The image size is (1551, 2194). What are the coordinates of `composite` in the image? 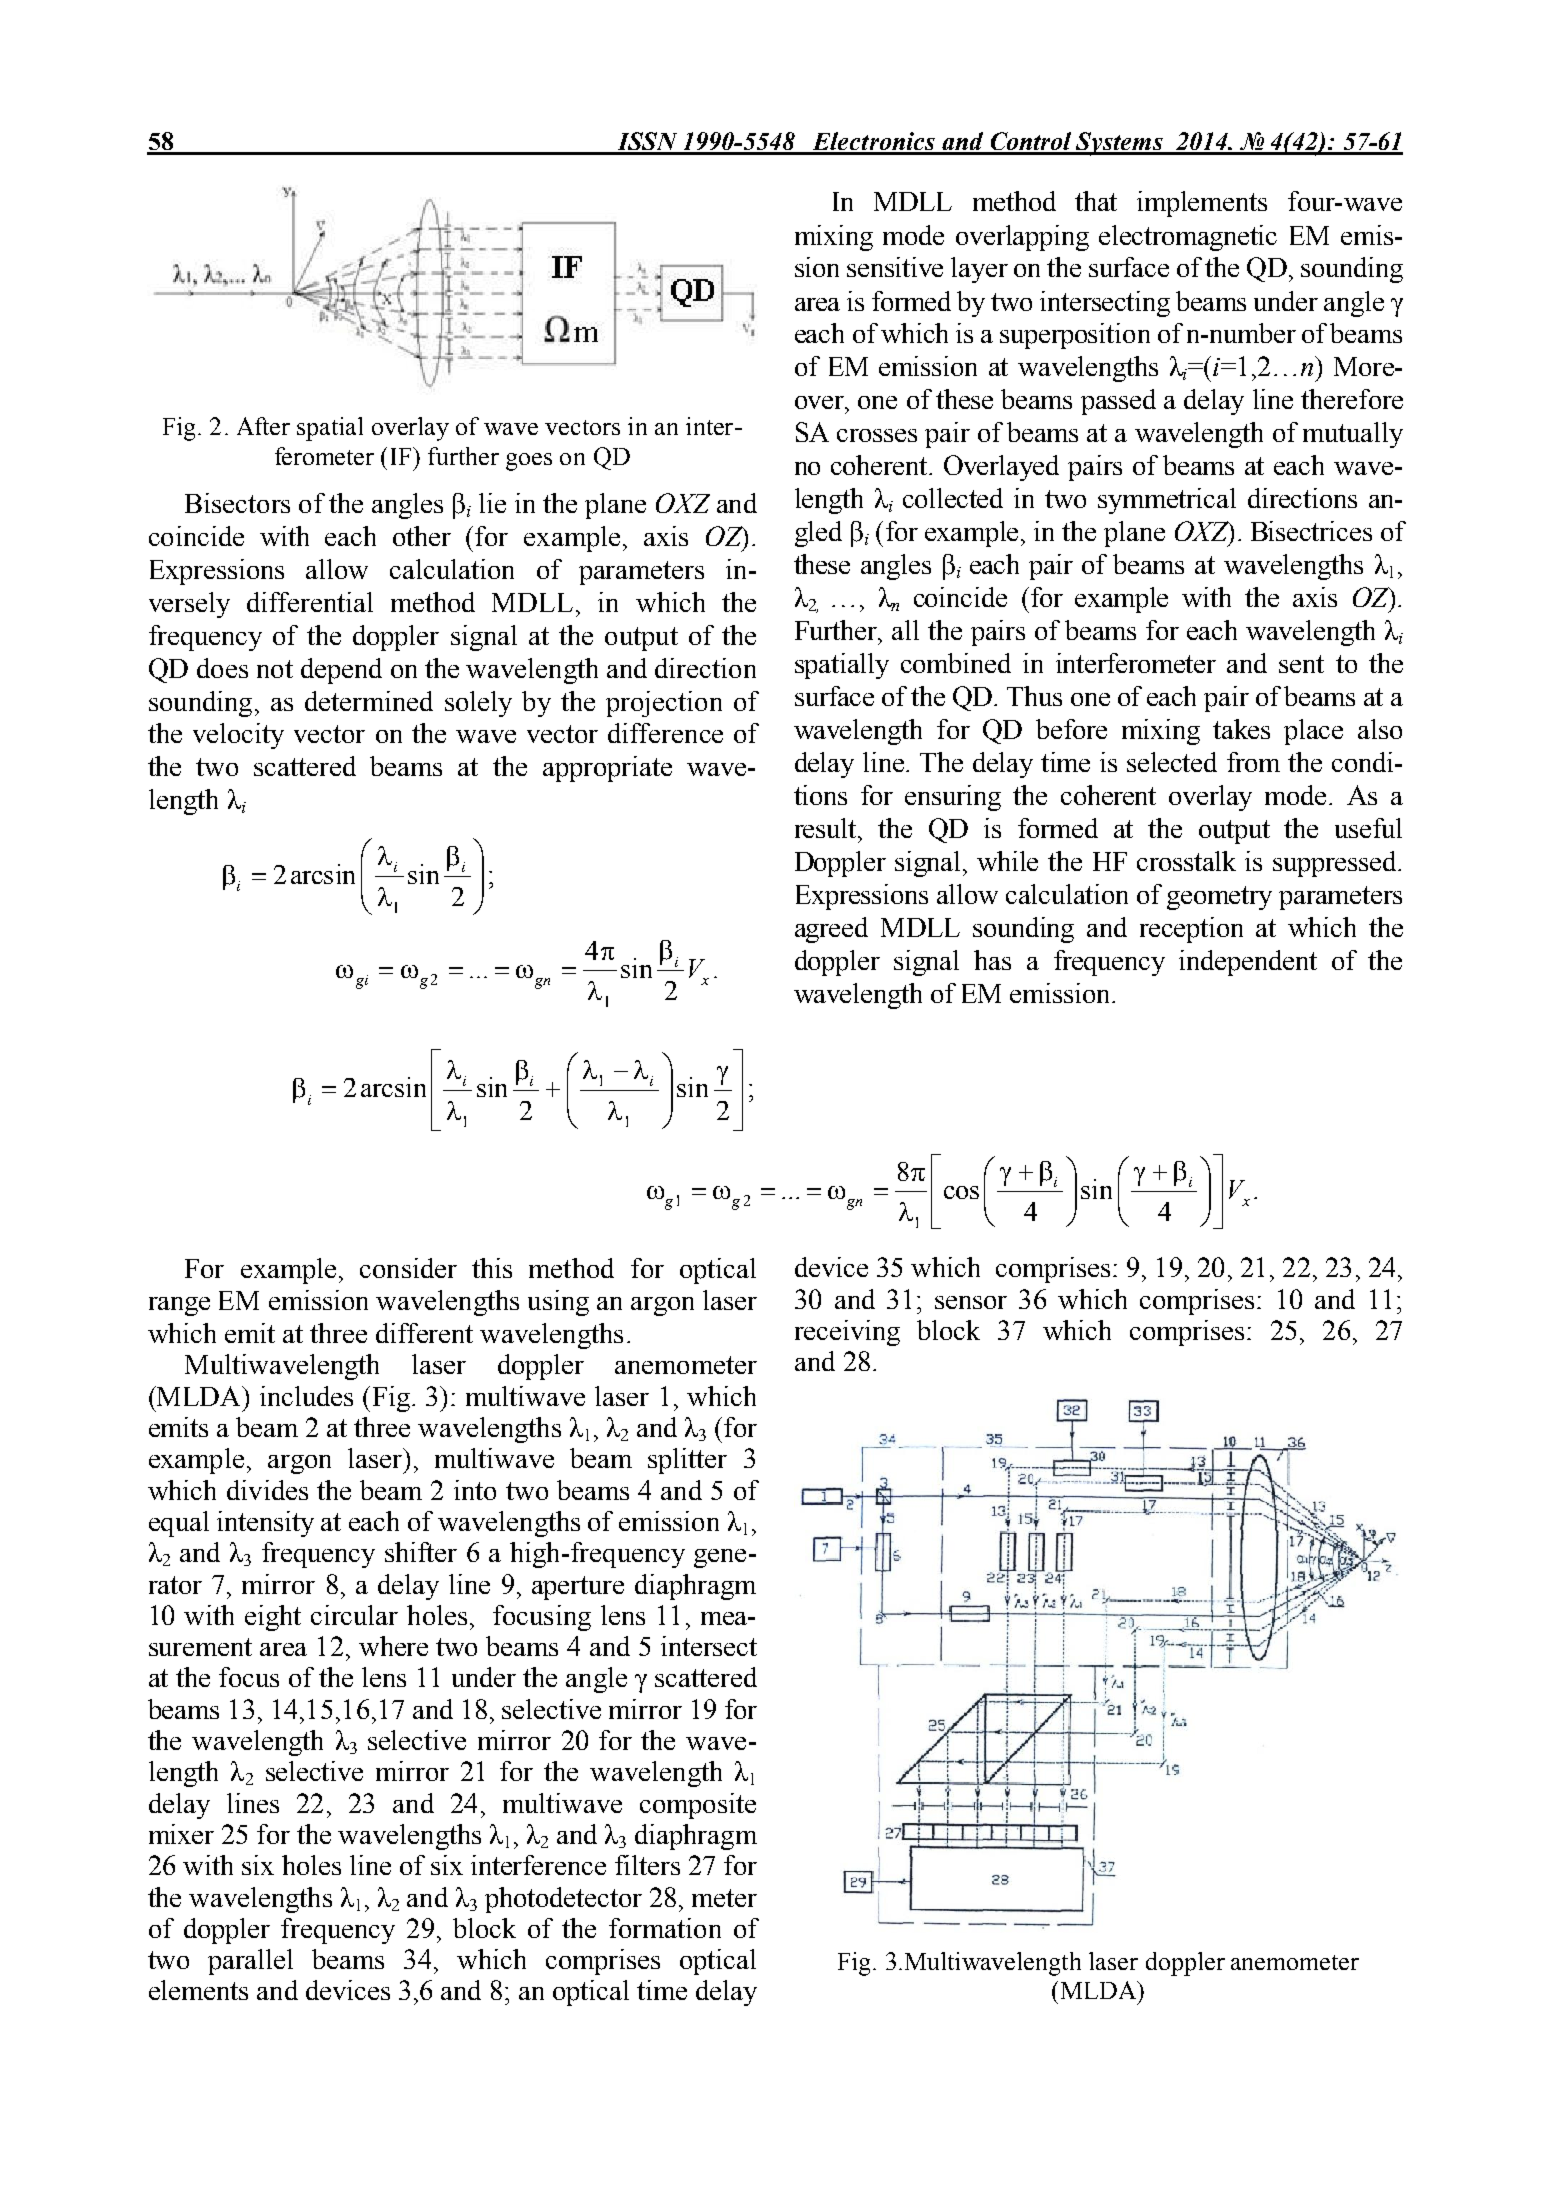 It's located at (698, 1806).
